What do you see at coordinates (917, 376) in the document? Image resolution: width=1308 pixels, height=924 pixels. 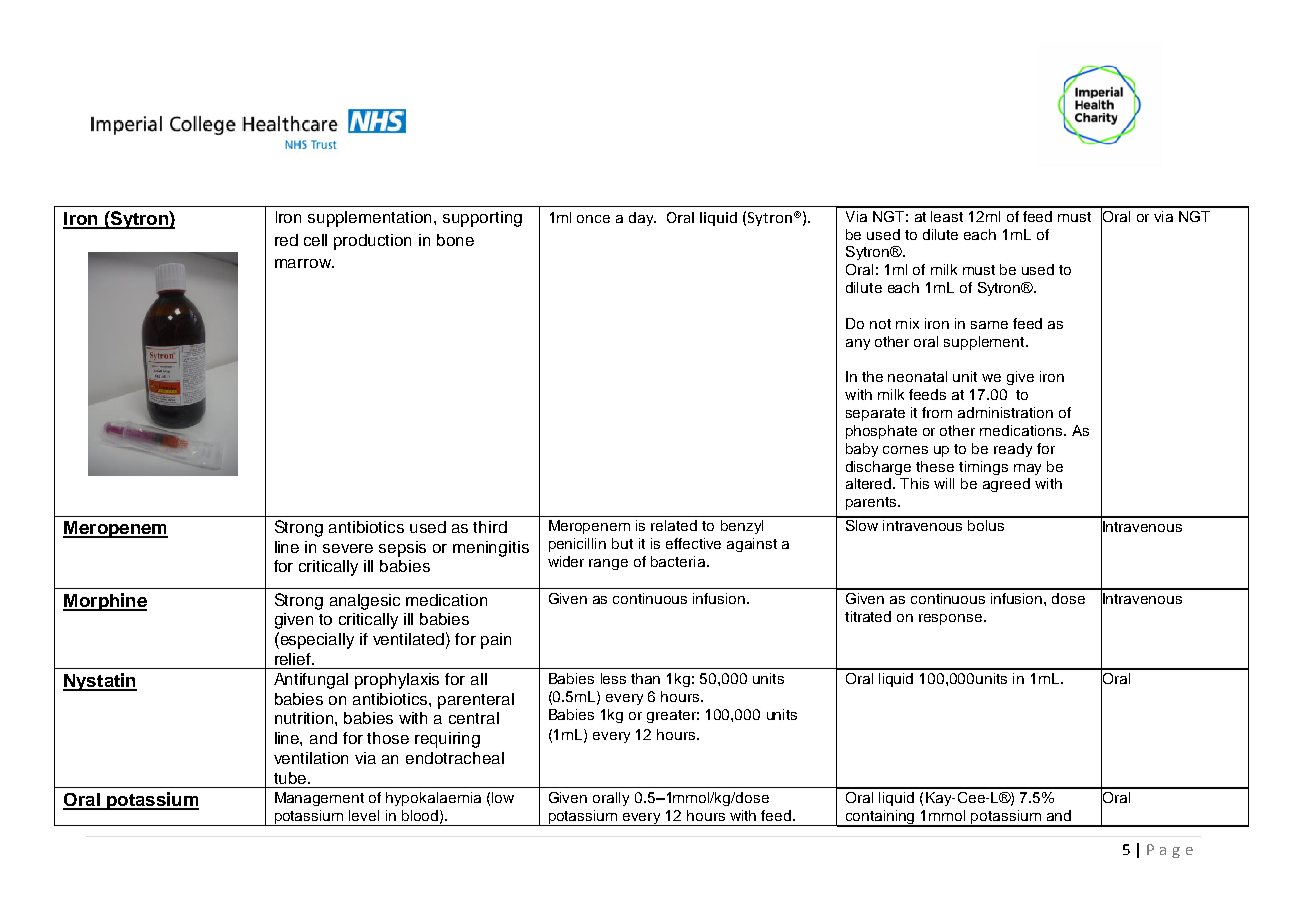 I see `neonatal` at bounding box center [917, 376].
